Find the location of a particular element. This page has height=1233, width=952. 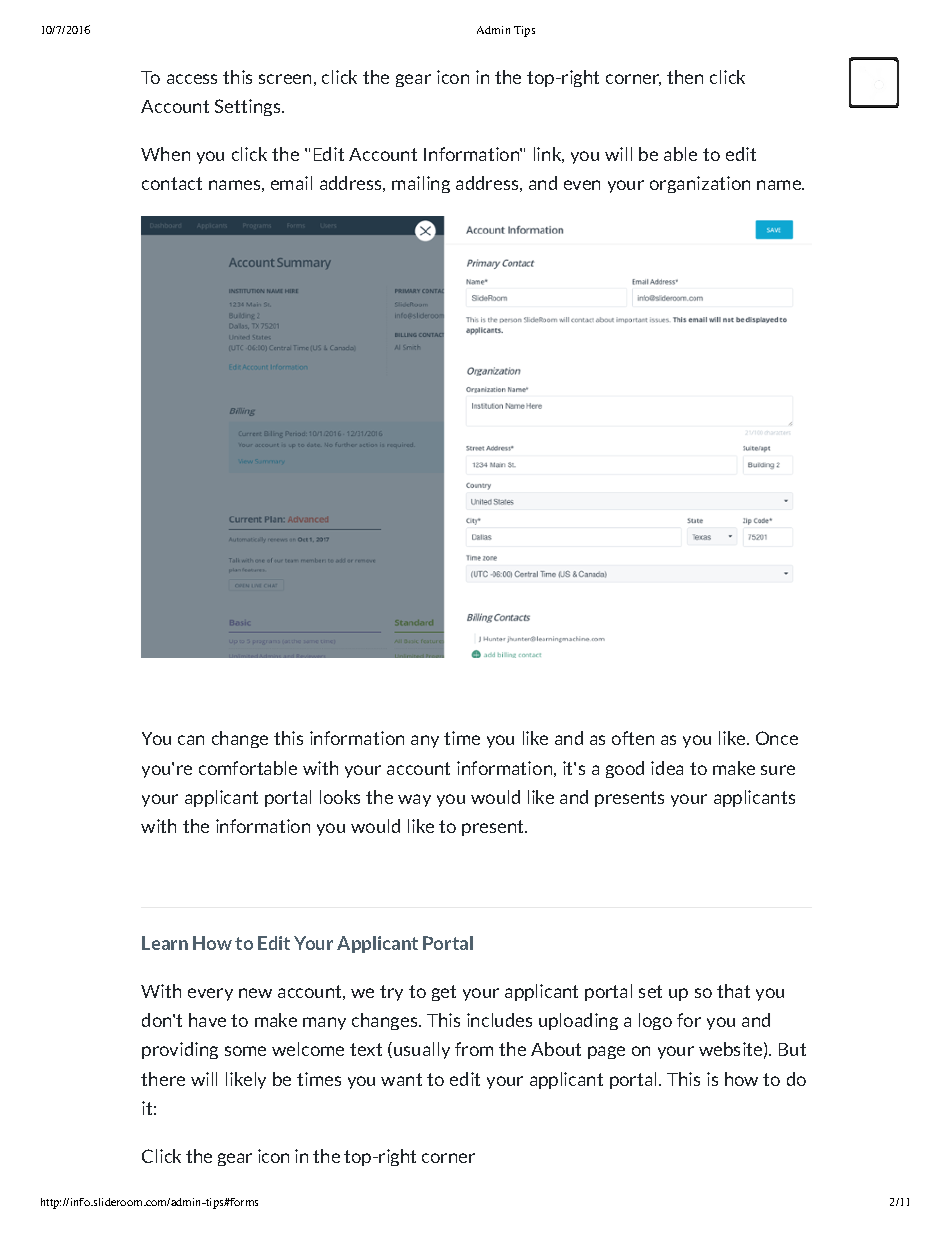

email is located at coordinates (291, 183).
